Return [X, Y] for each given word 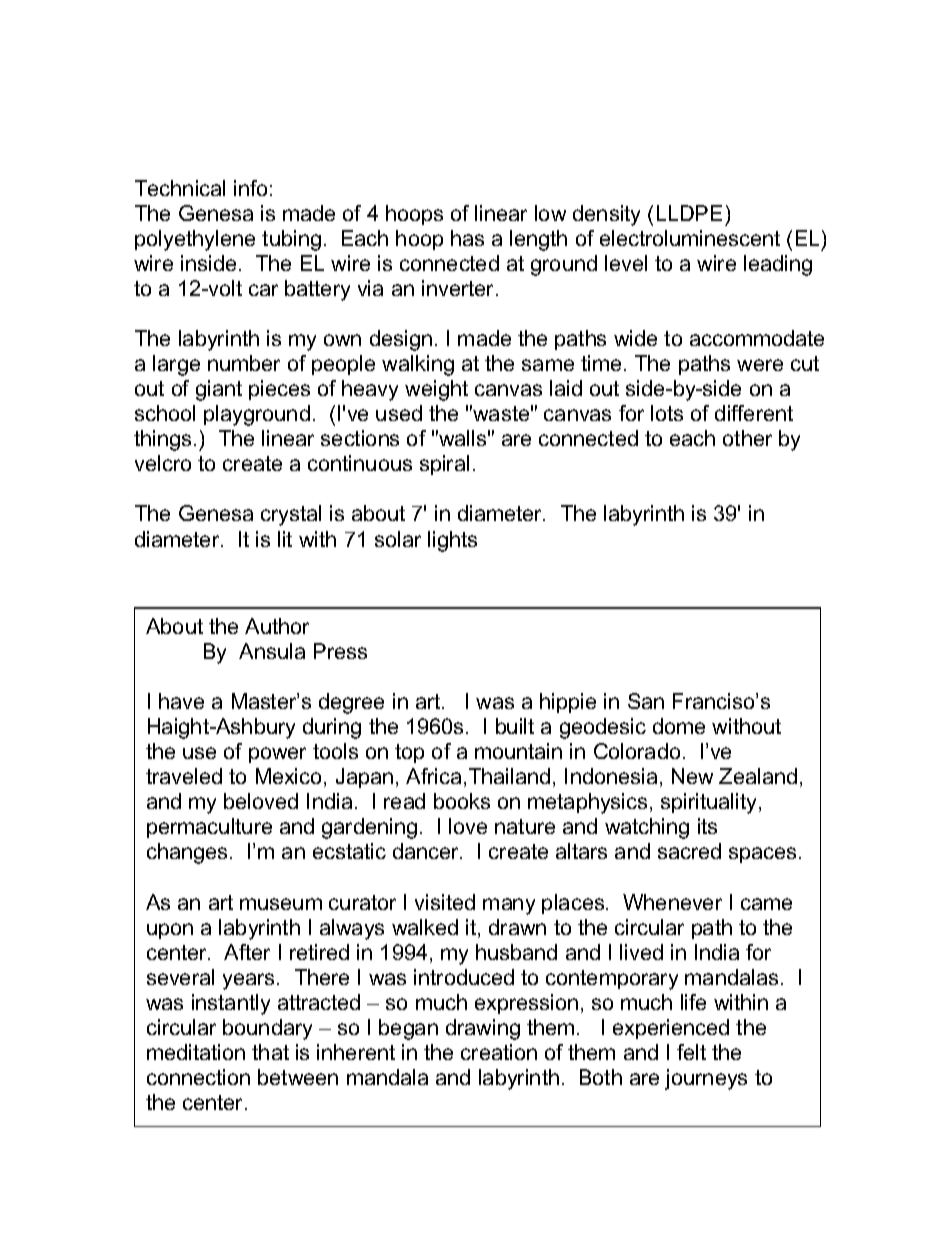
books [462, 801]
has [467, 238]
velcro [163, 463]
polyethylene [195, 240]
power [277, 755]
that [270, 1052]
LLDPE [689, 213]
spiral [444, 465]
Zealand [758, 776]
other [747, 438]
